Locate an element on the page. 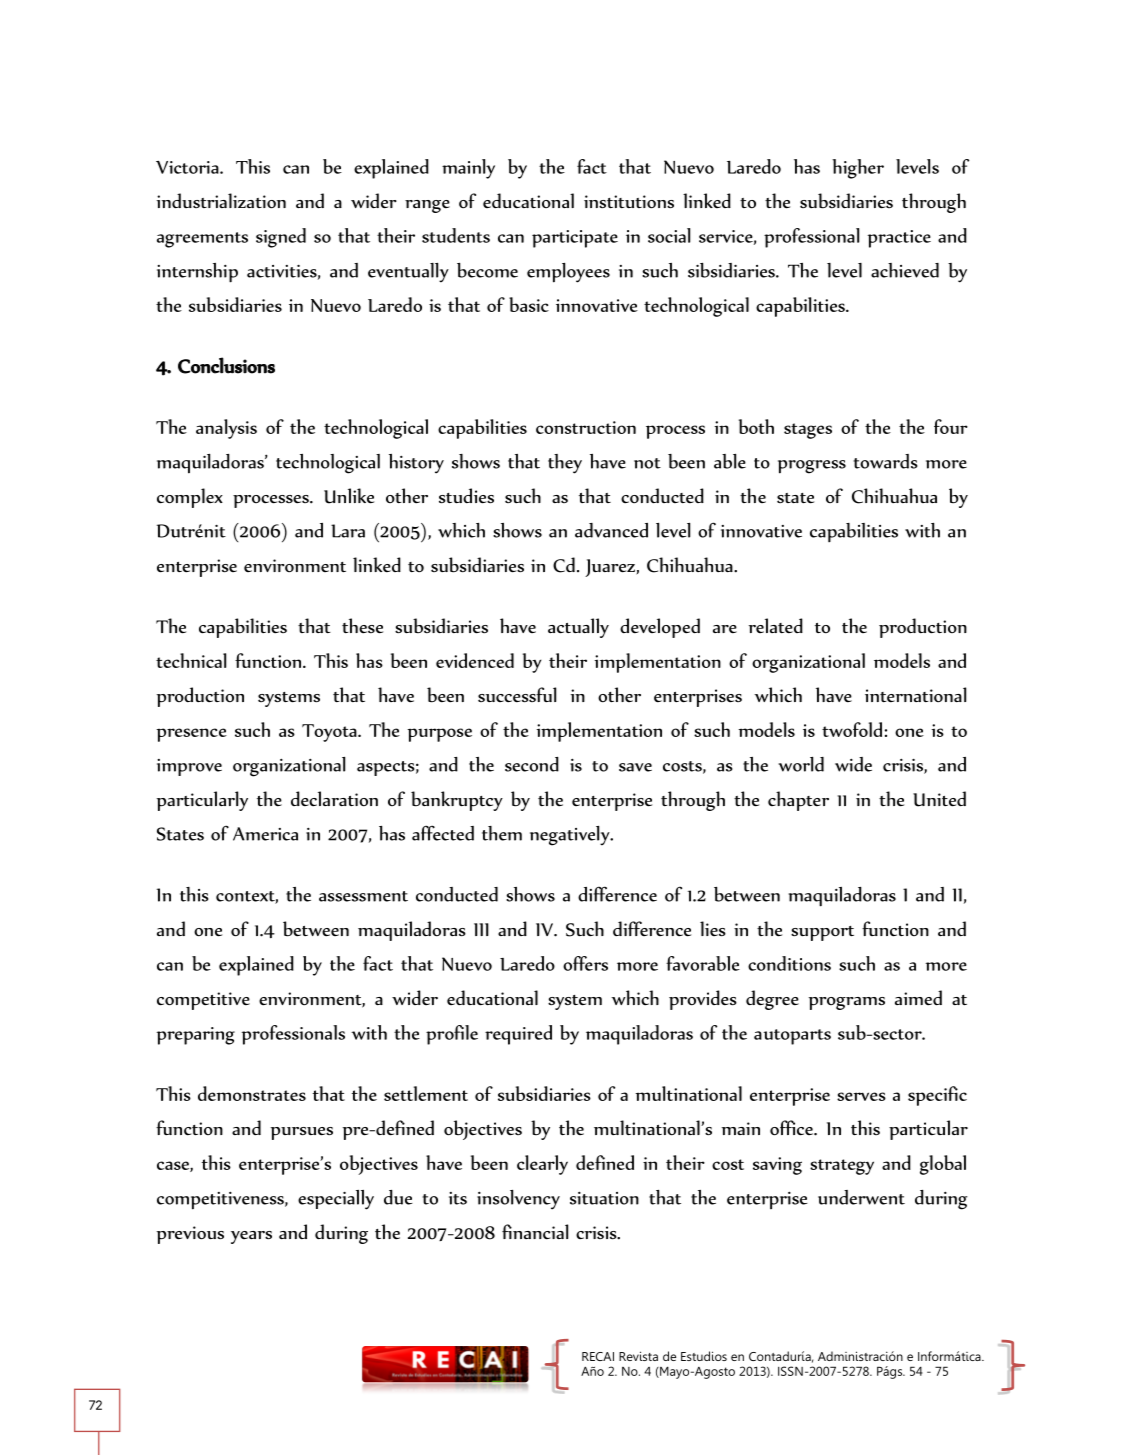 Image resolution: width=1124 pixels, height=1455 pixels. signed is located at coordinates (281, 238).
